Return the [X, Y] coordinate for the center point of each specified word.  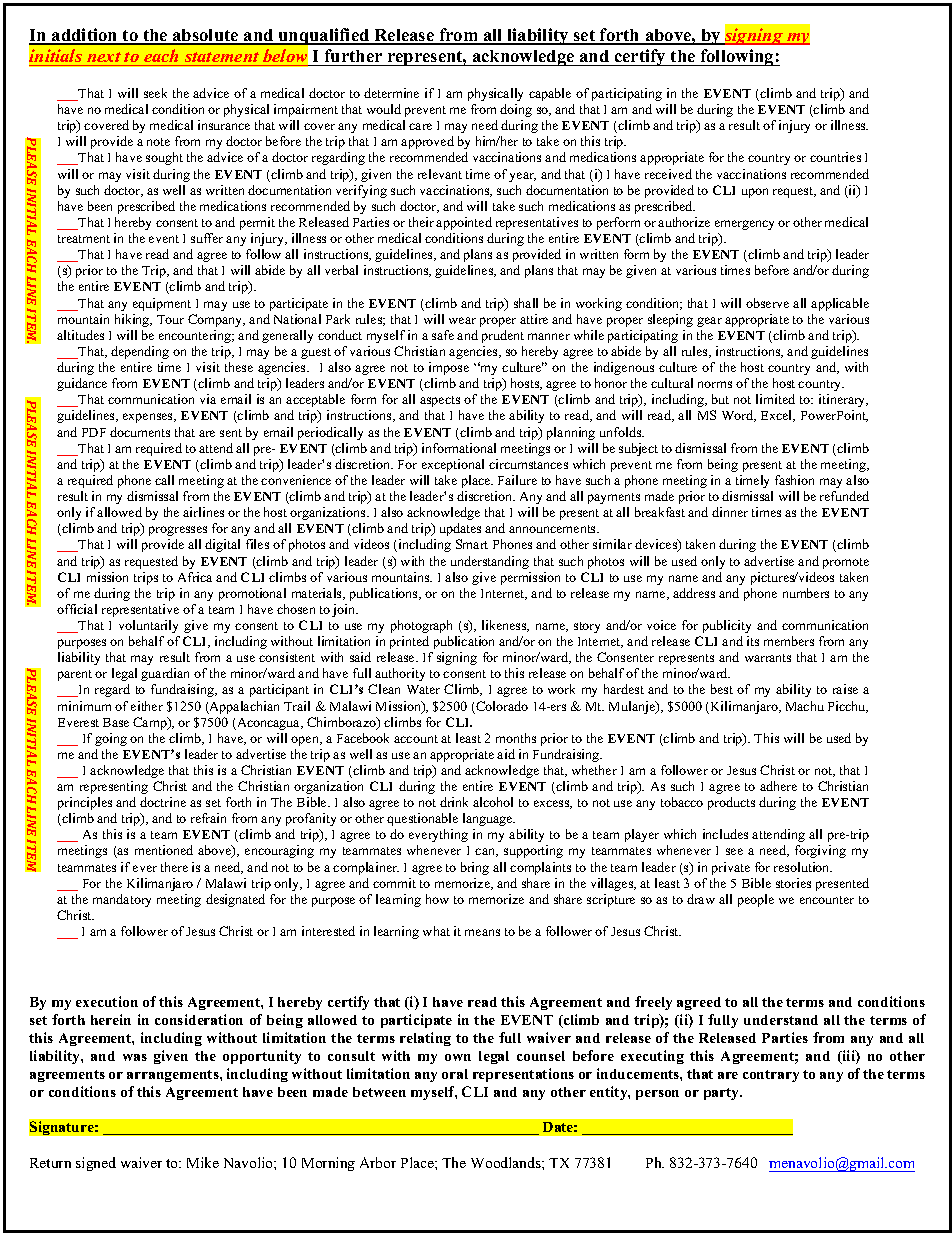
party [723, 1094]
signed [96, 1164]
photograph [421, 626]
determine [391, 93]
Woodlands [507, 1162]
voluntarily [148, 626]
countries [835, 157]
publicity [727, 626]
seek [155, 93]
